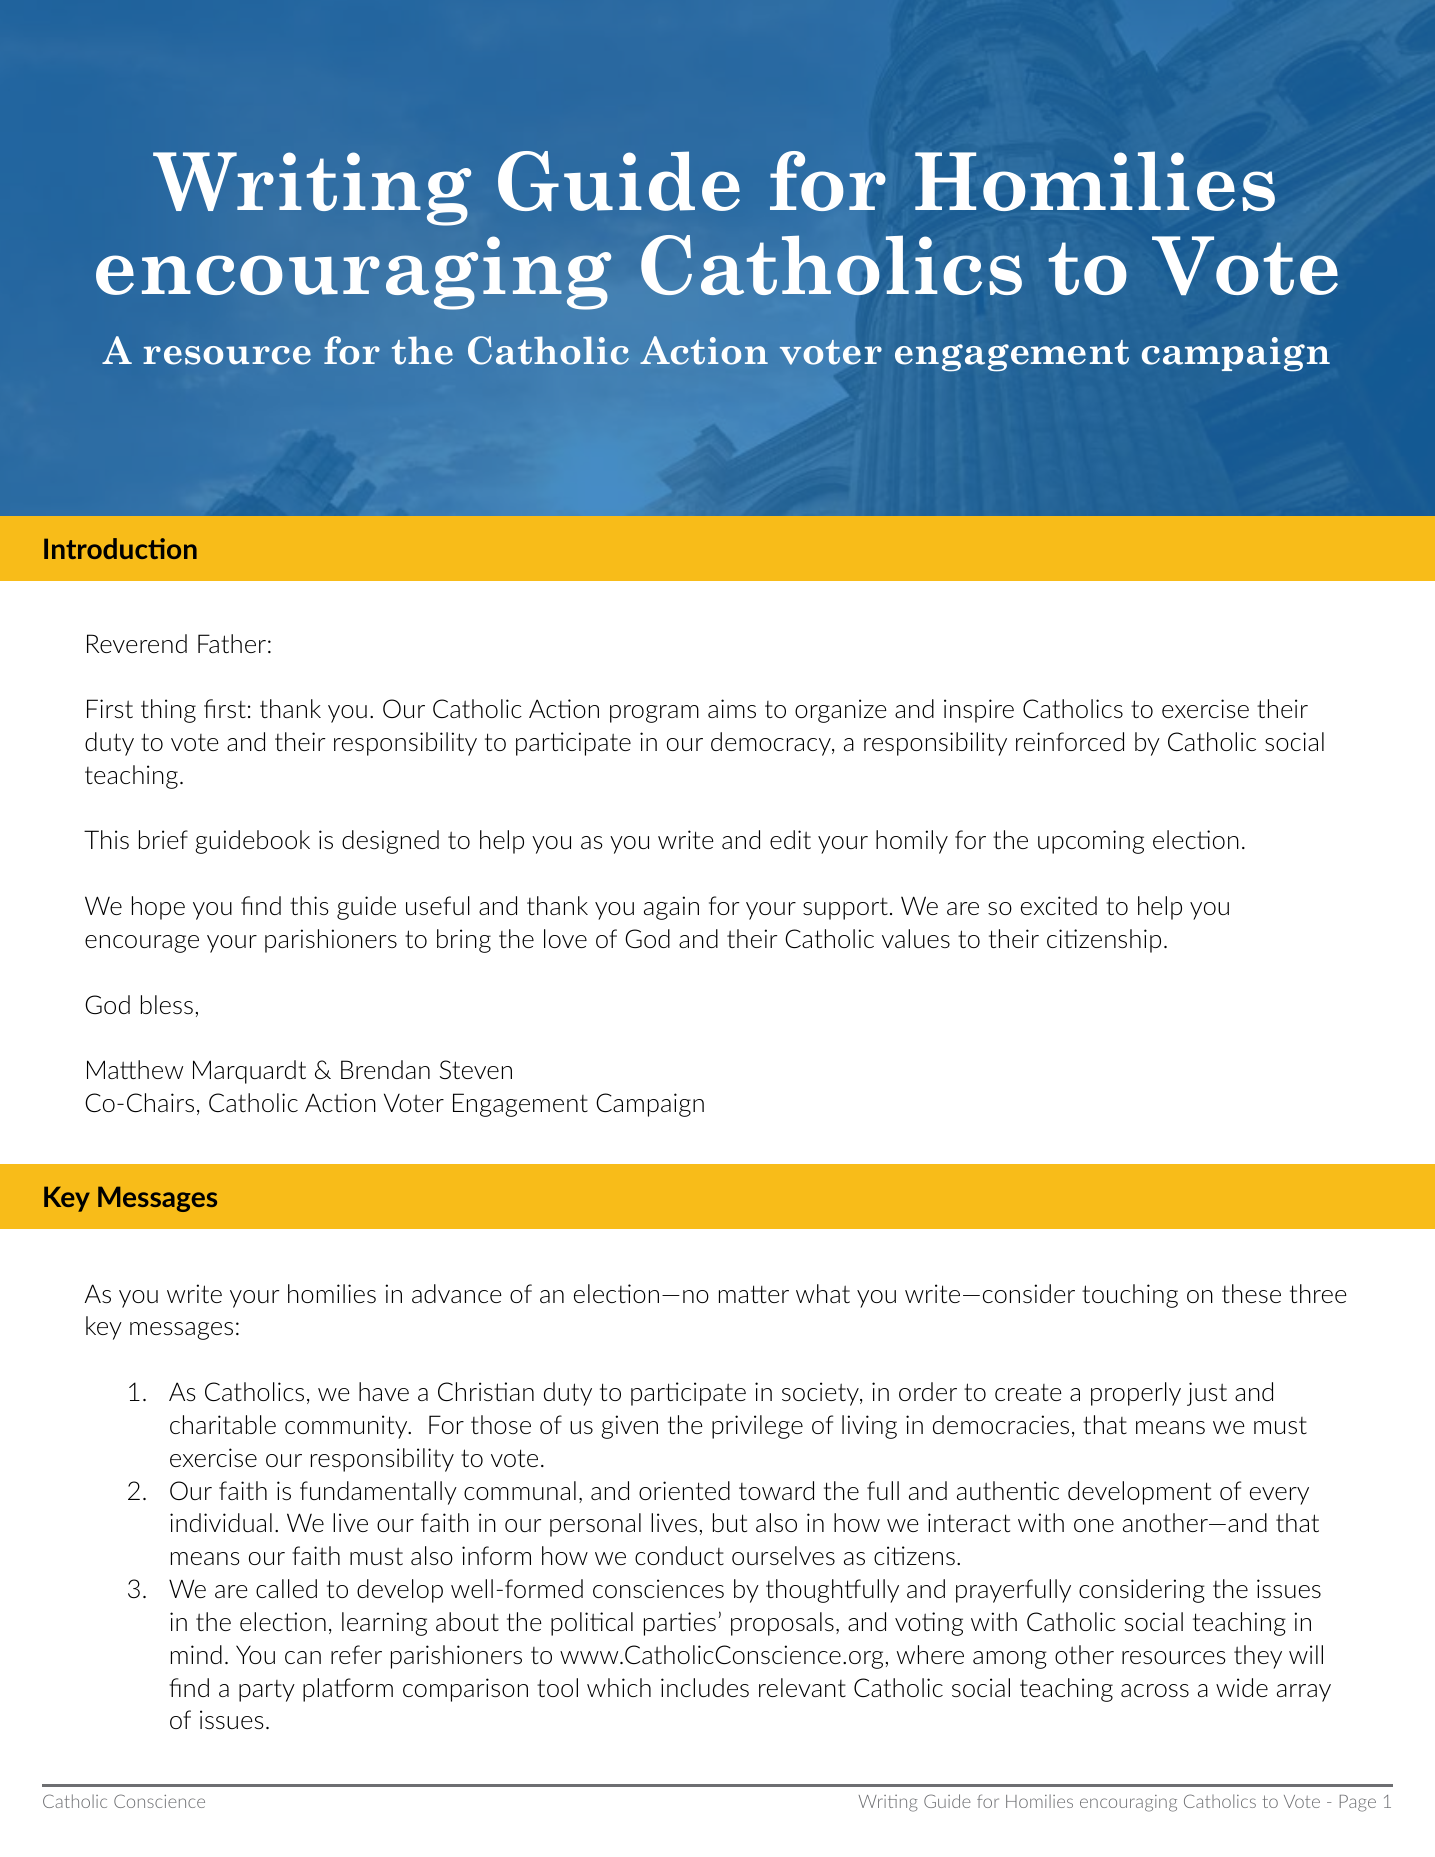  I want to click on again, so click(671, 908).
